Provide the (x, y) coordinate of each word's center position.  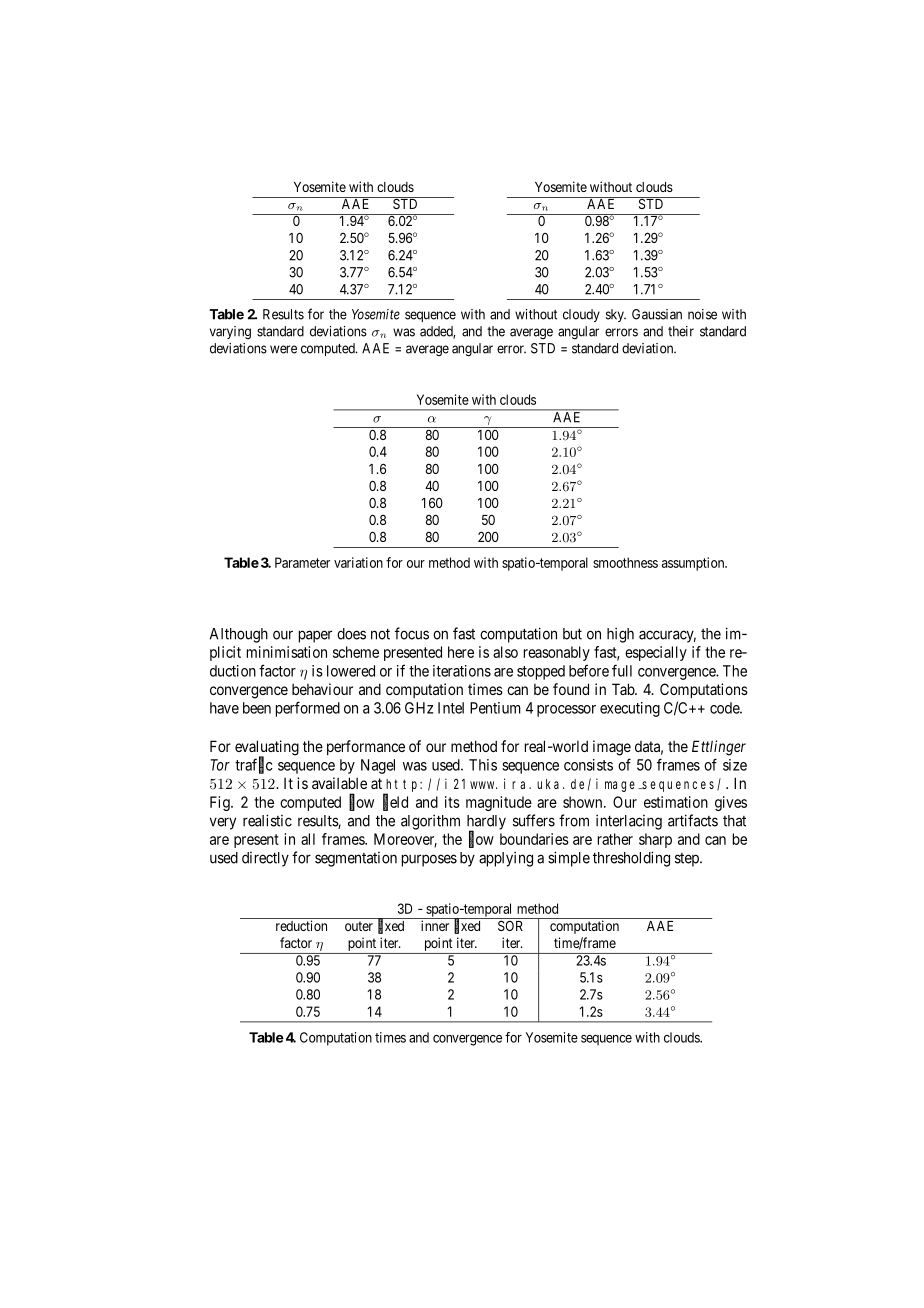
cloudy (581, 315)
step (688, 860)
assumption (694, 564)
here (461, 652)
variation (358, 562)
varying (230, 332)
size (735, 765)
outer (359, 926)
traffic (254, 765)
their (681, 331)
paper (315, 636)
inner (435, 925)
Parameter (302, 562)
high (620, 635)
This (483, 765)
